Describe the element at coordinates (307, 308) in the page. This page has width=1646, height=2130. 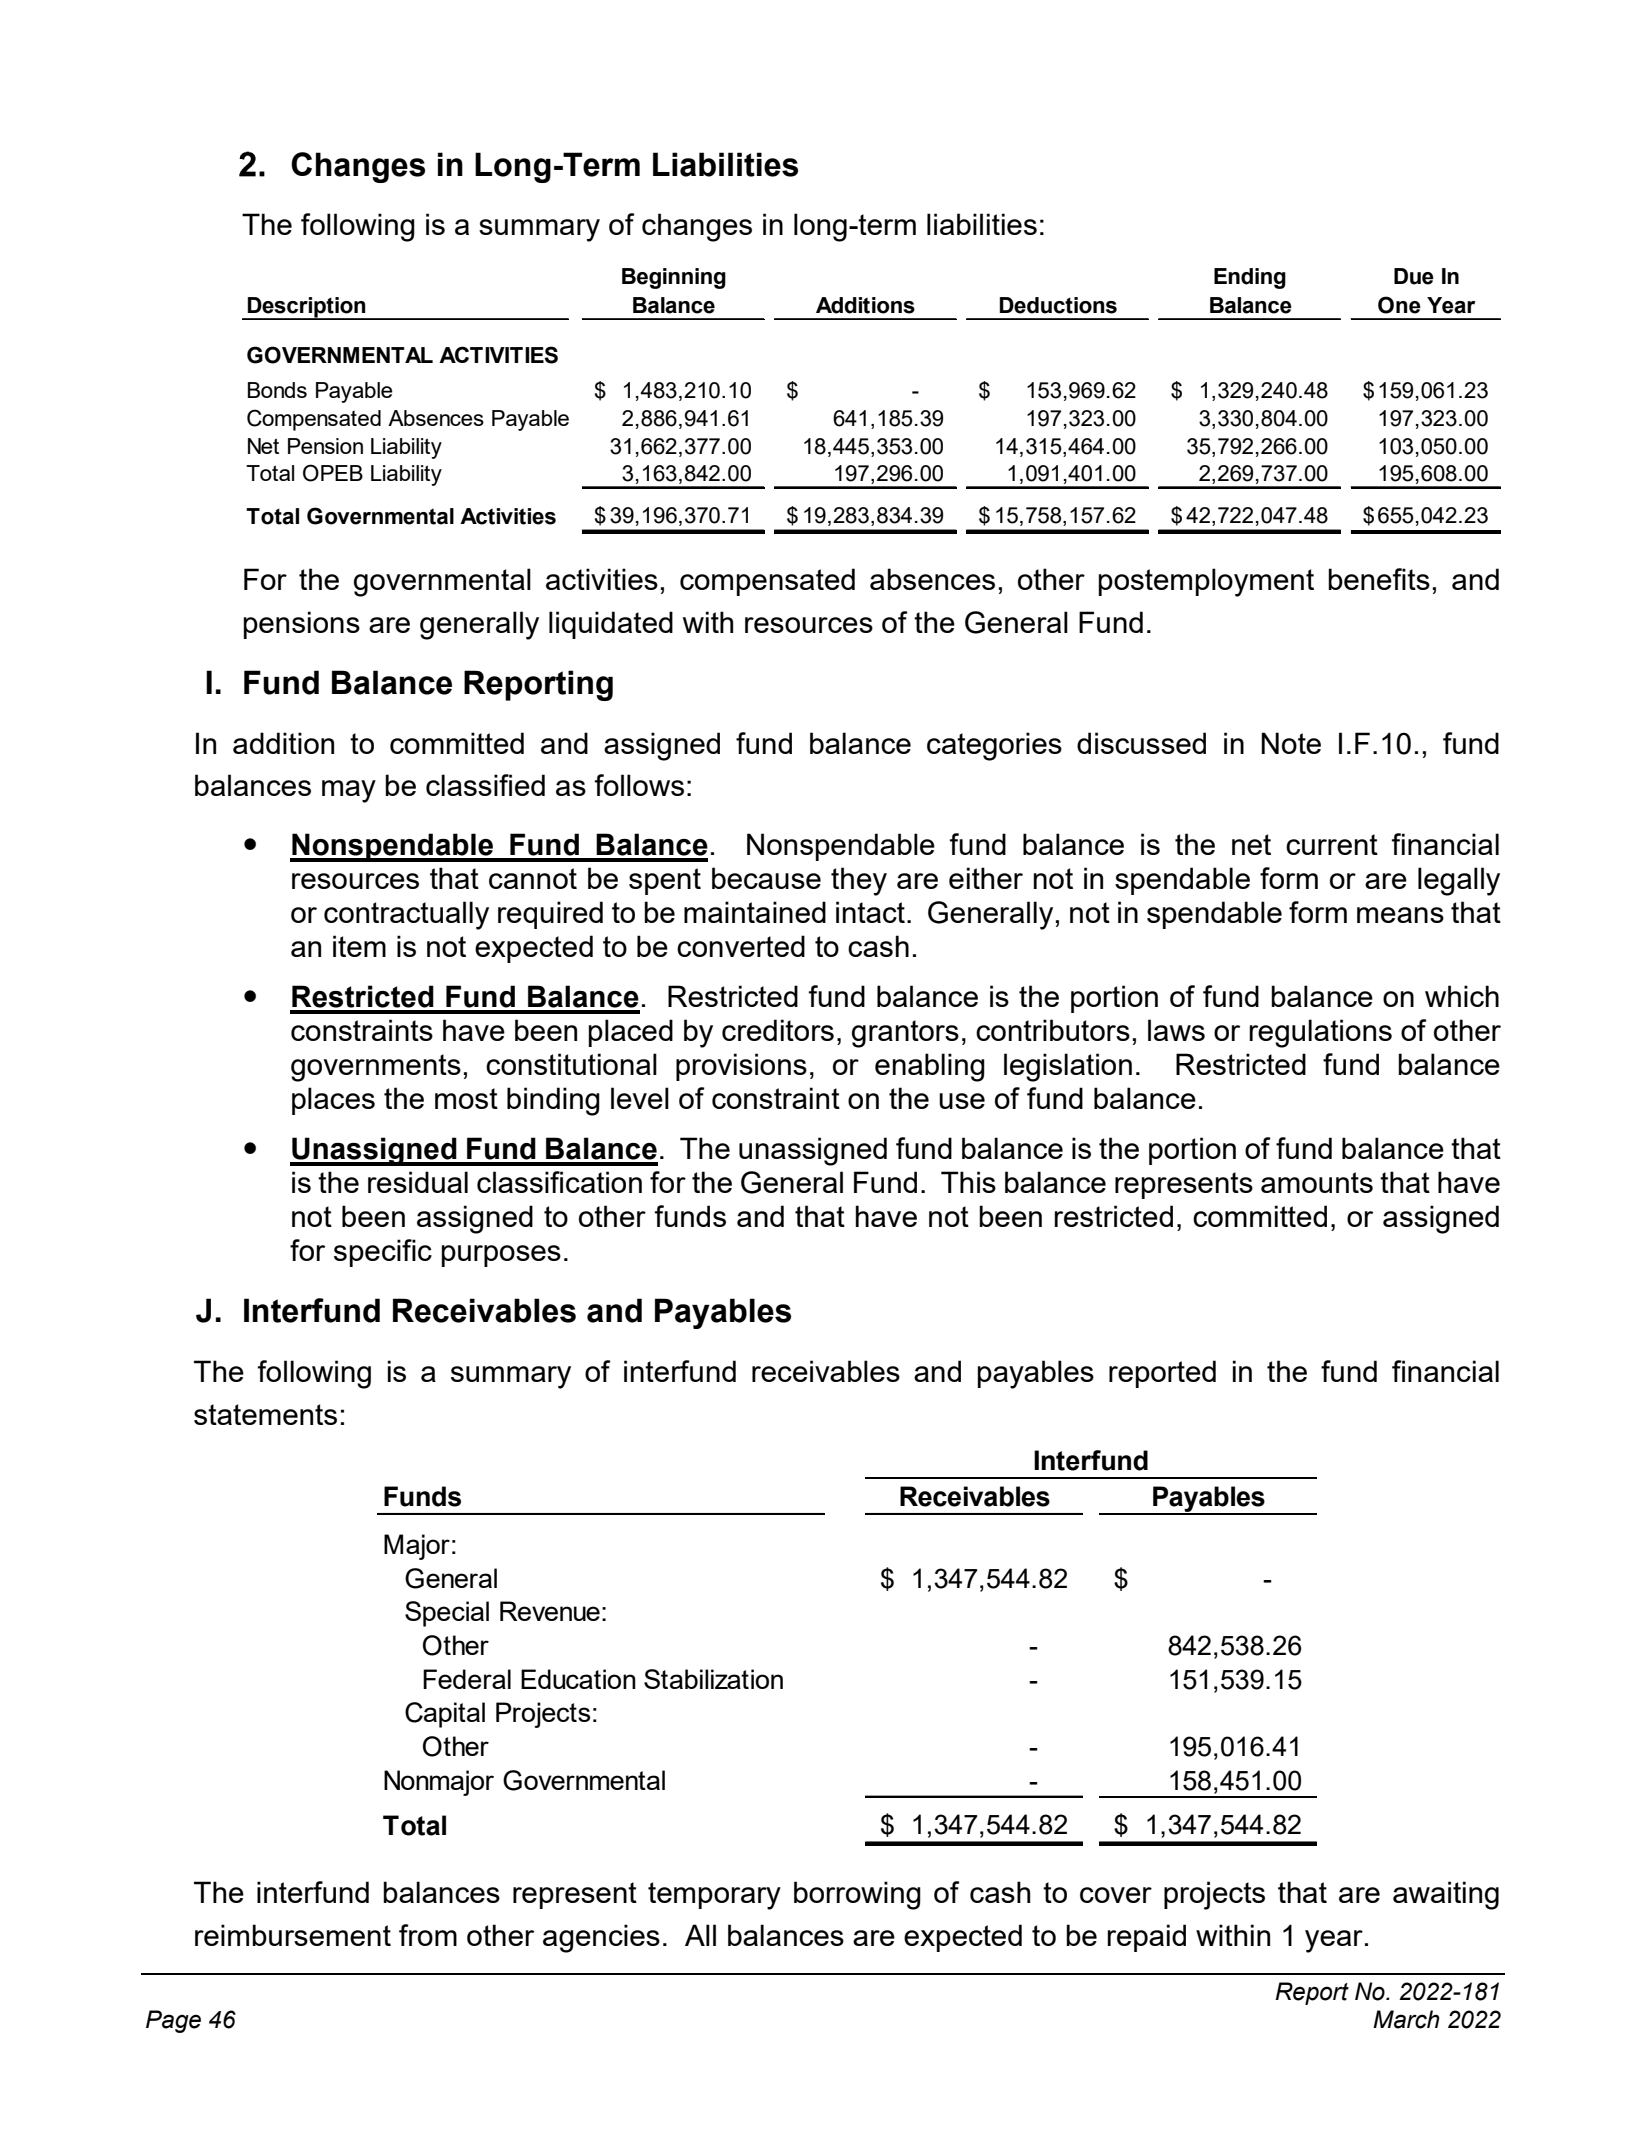
I see `Description` at that location.
